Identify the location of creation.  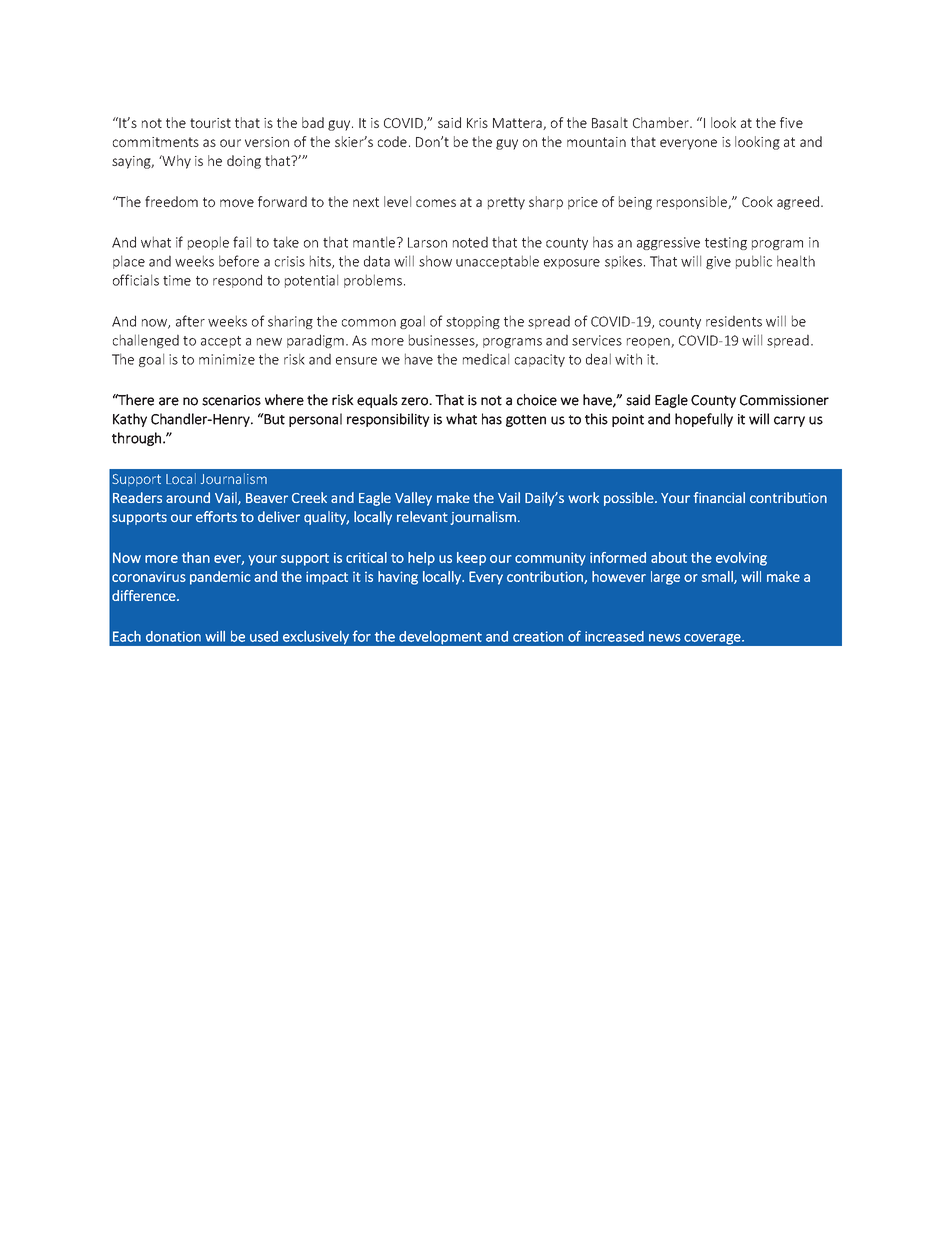
(538, 636).
